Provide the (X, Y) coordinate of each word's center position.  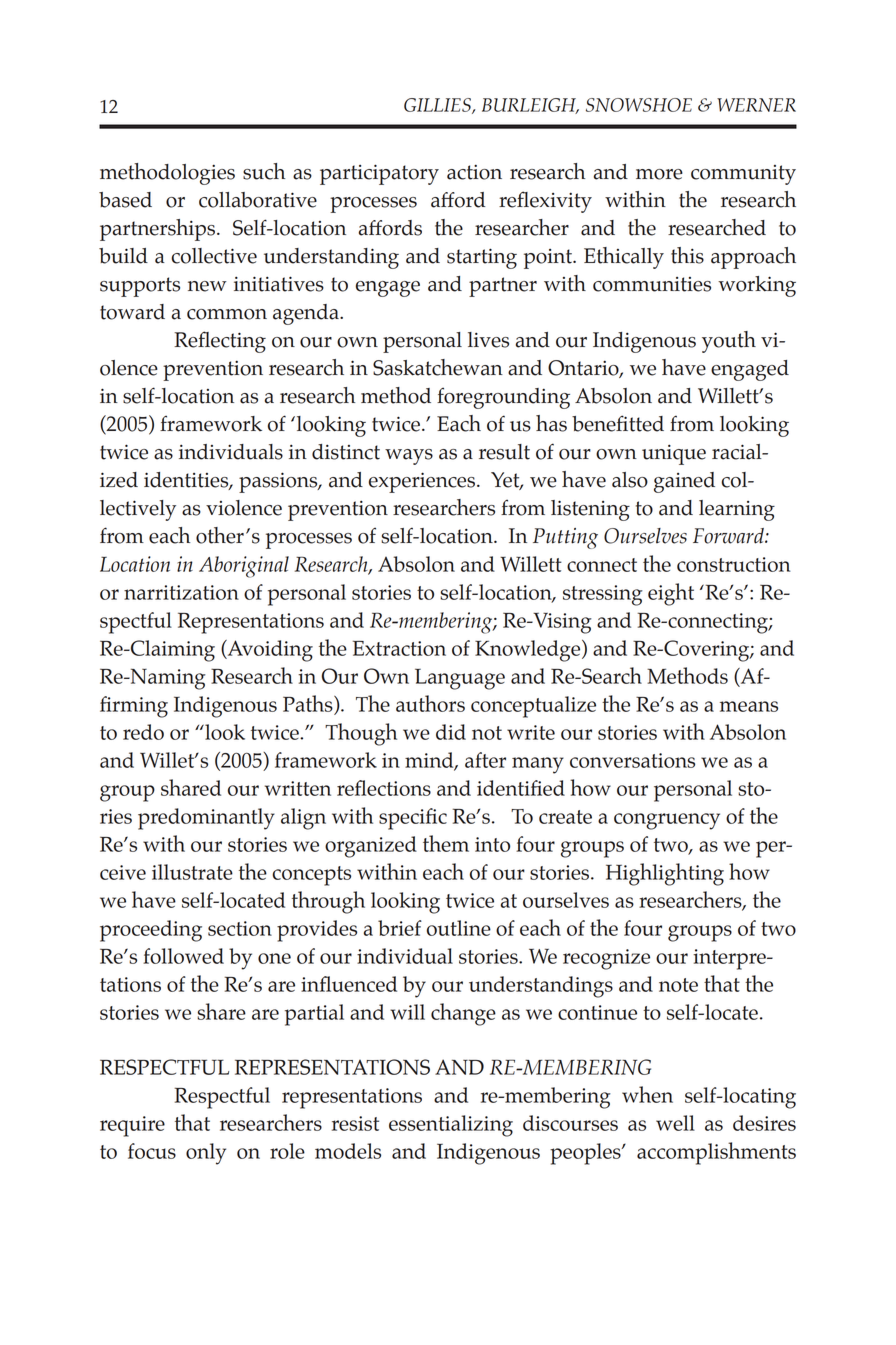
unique (674, 454)
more (659, 174)
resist (355, 1123)
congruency (667, 821)
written (298, 788)
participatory (379, 174)
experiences (422, 482)
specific (413, 819)
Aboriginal (244, 567)
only (206, 1154)
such (264, 171)
